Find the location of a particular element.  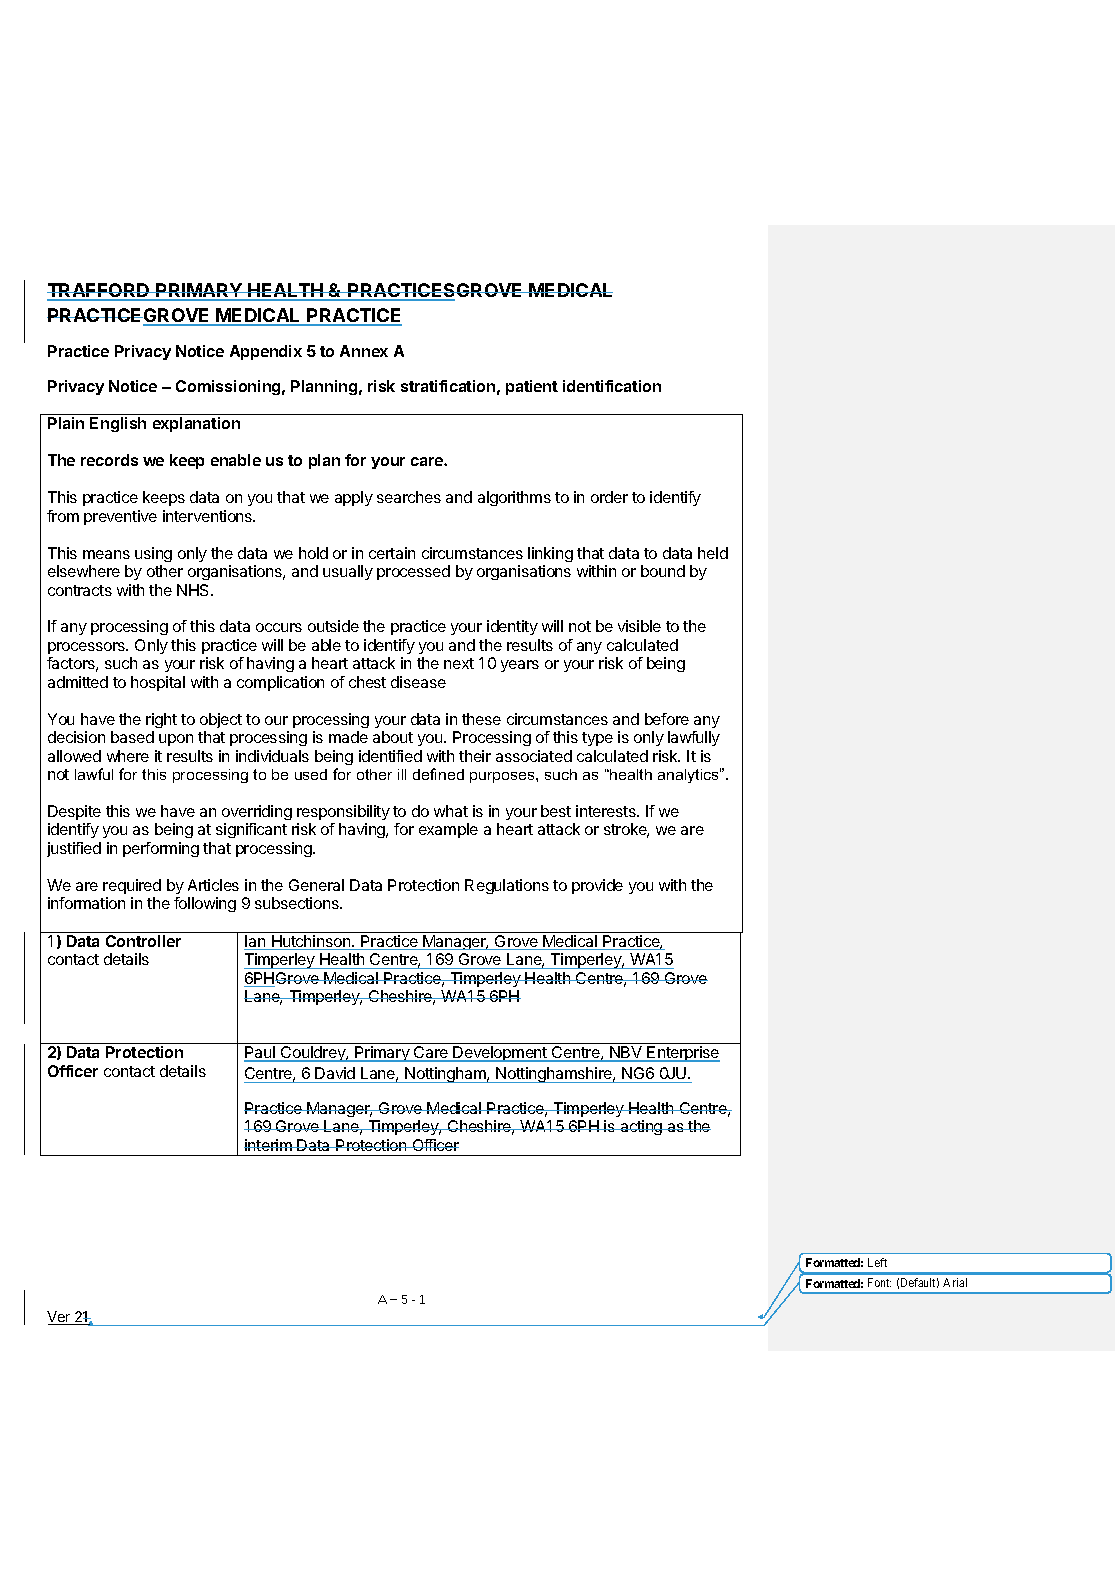

patient is located at coordinates (532, 387).
